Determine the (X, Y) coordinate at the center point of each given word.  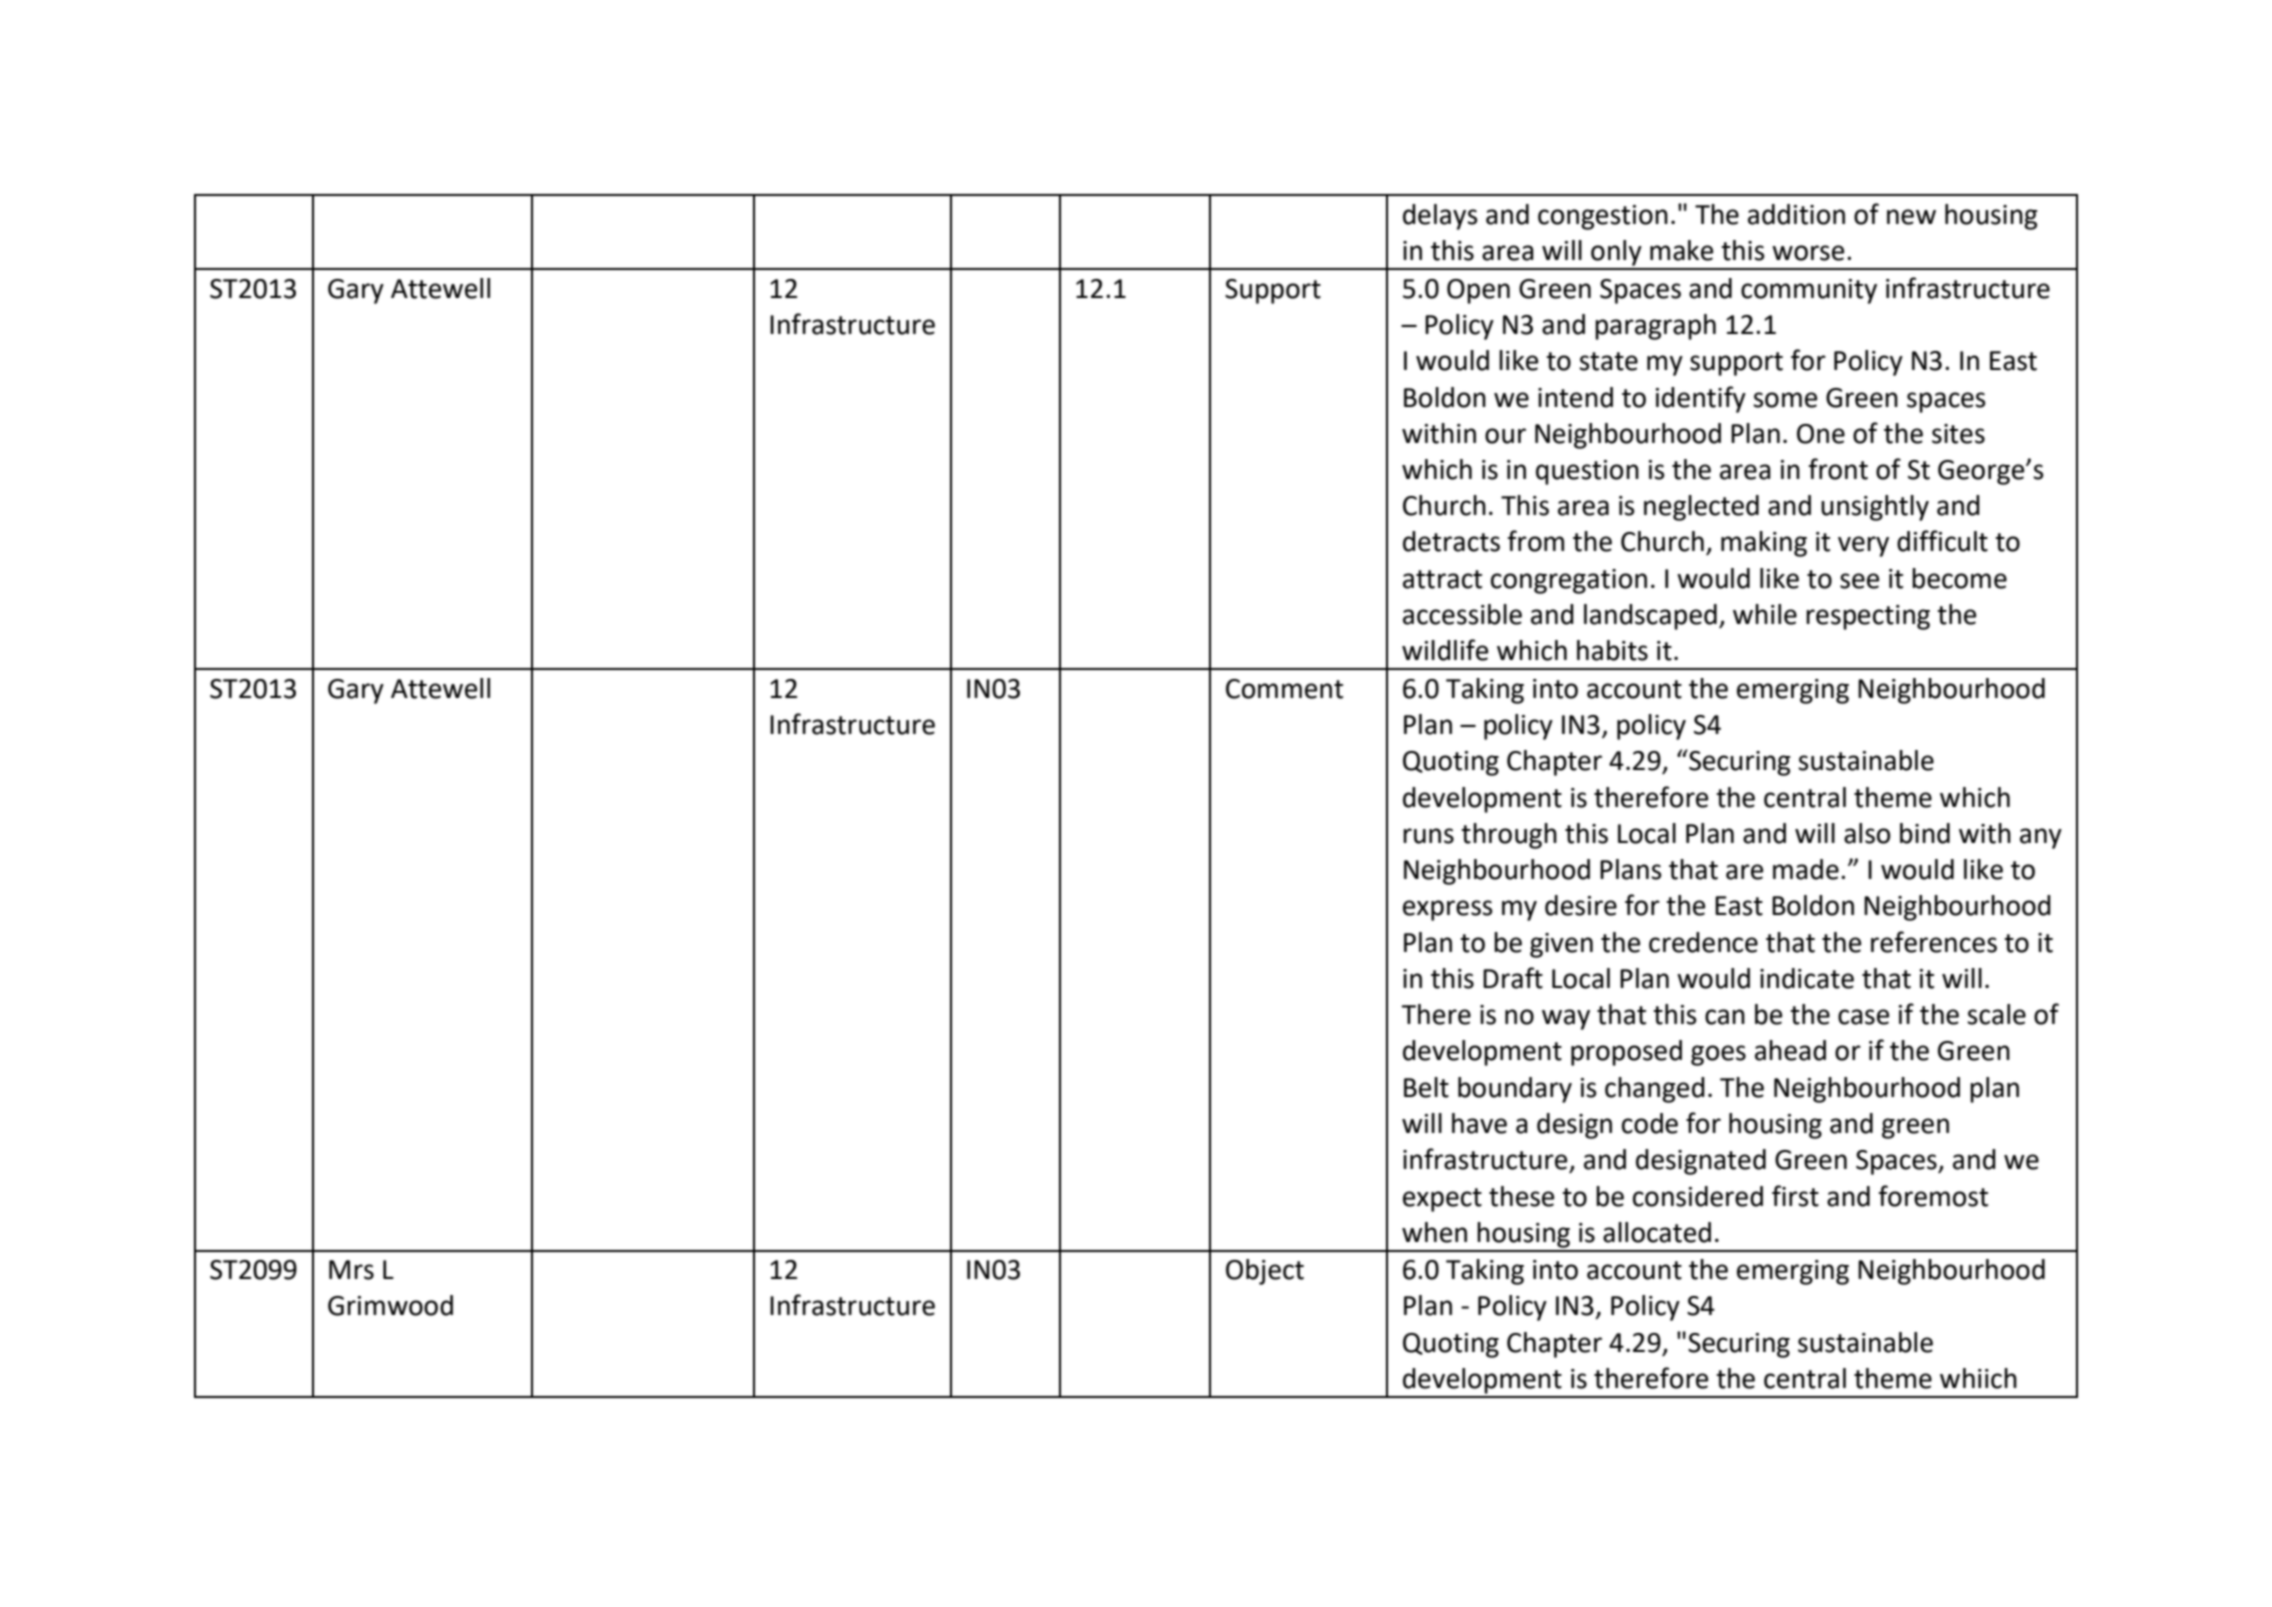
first (1795, 1196)
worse (1808, 253)
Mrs (351, 1270)
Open (1478, 291)
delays (1440, 217)
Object (1265, 1272)
